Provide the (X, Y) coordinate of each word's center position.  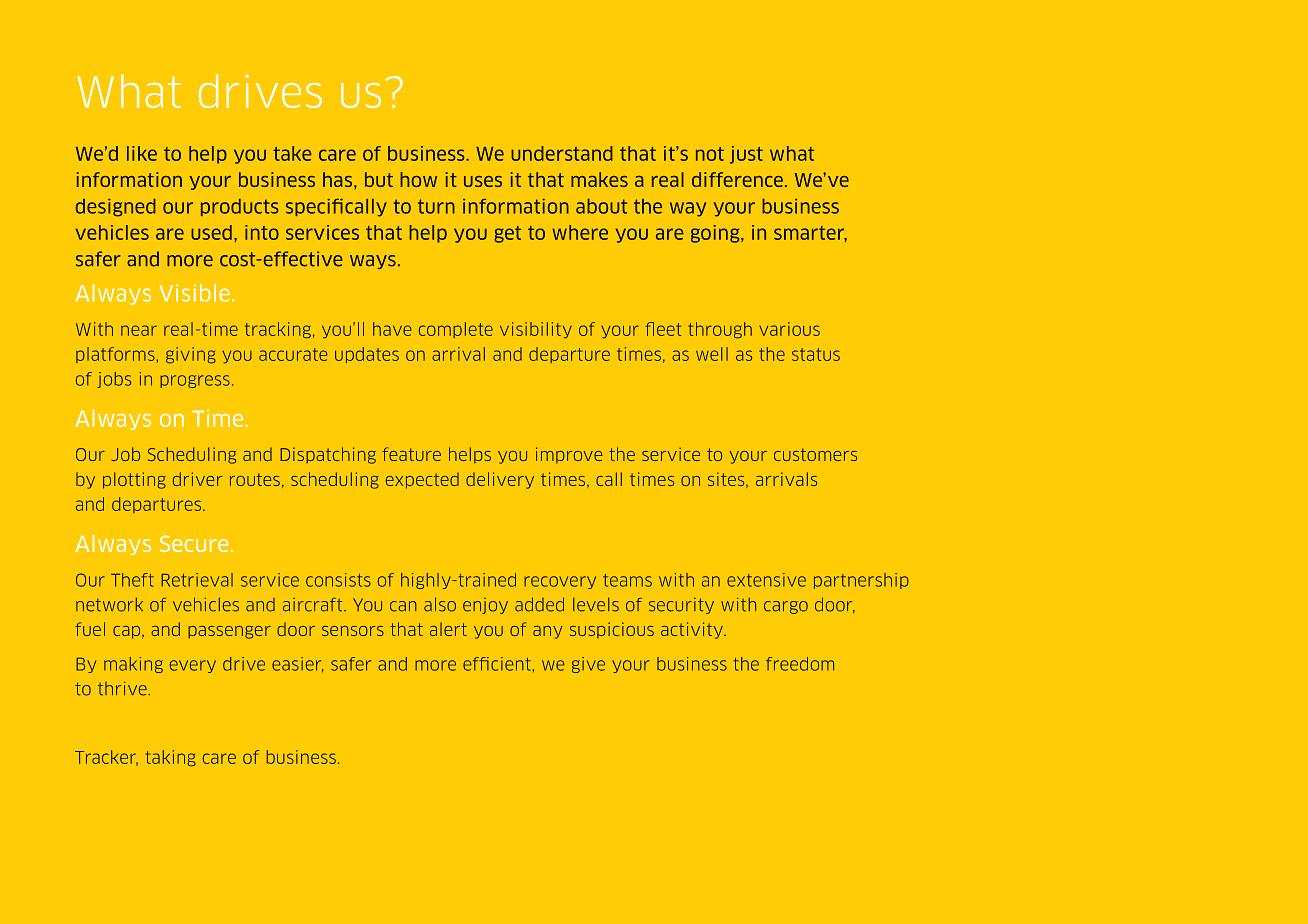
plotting (134, 480)
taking (171, 758)
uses (483, 181)
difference (737, 179)
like (142, 153)
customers (815, 454)
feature (411, 454)
